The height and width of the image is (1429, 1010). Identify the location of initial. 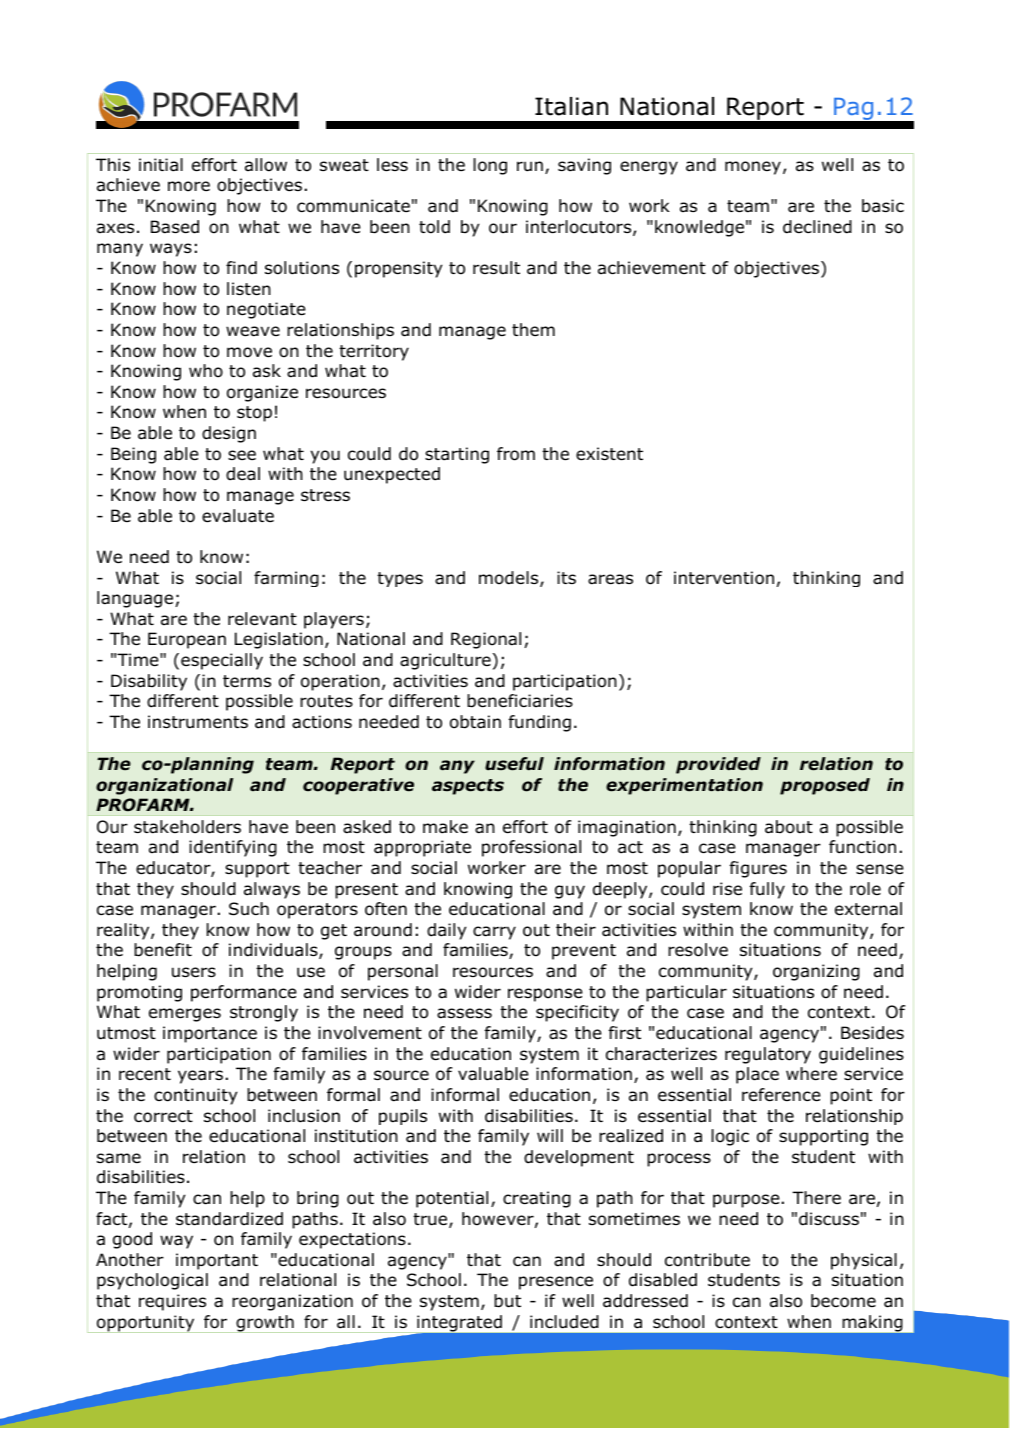
(161, 165).
